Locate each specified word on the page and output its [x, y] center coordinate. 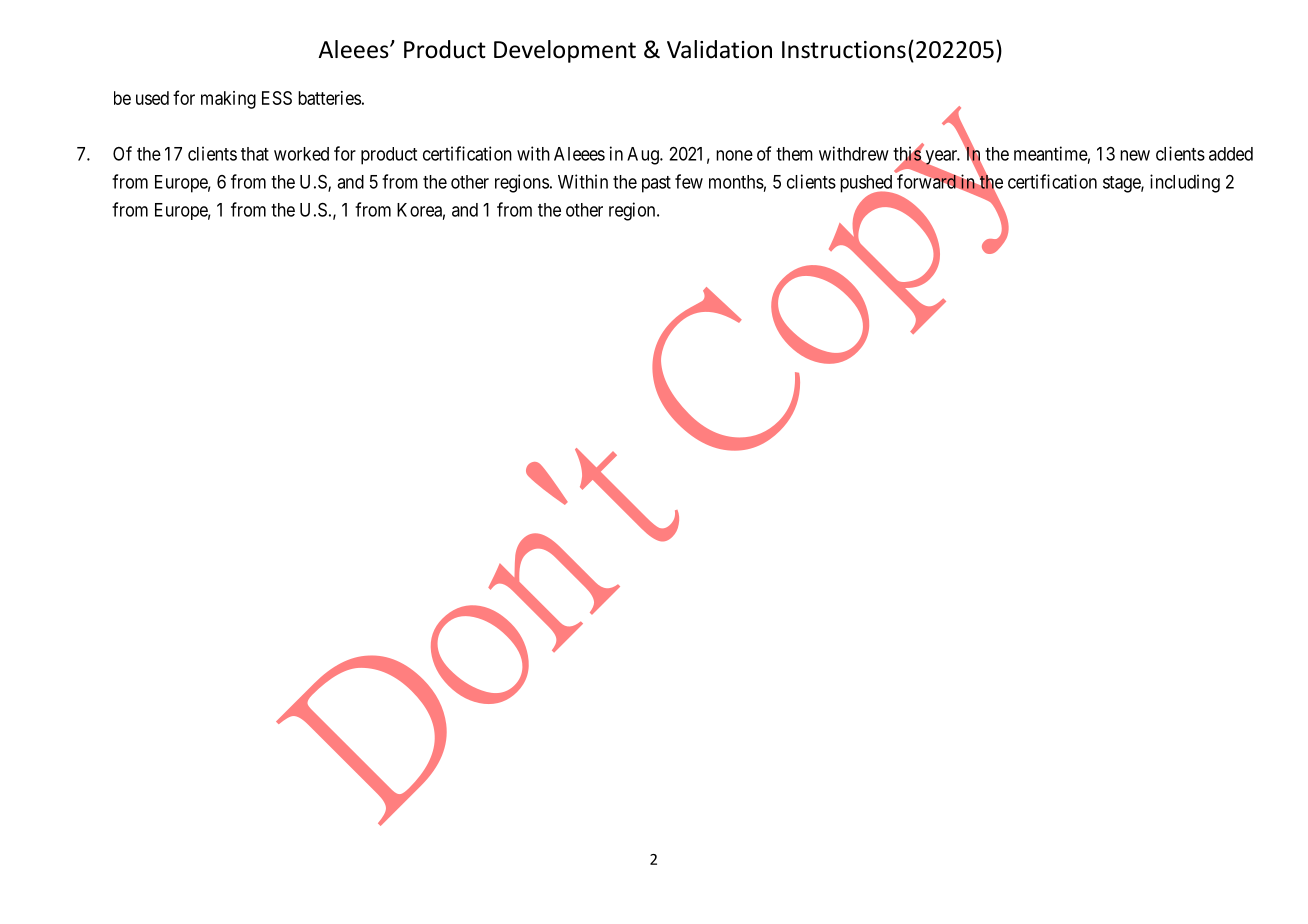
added [1231, 154]
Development [565, 51]
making [228, 100]
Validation [719, 49]
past [656, 184]
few [689, 181]
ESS [277, 98]
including [1185, 183]
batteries [329, 98]
